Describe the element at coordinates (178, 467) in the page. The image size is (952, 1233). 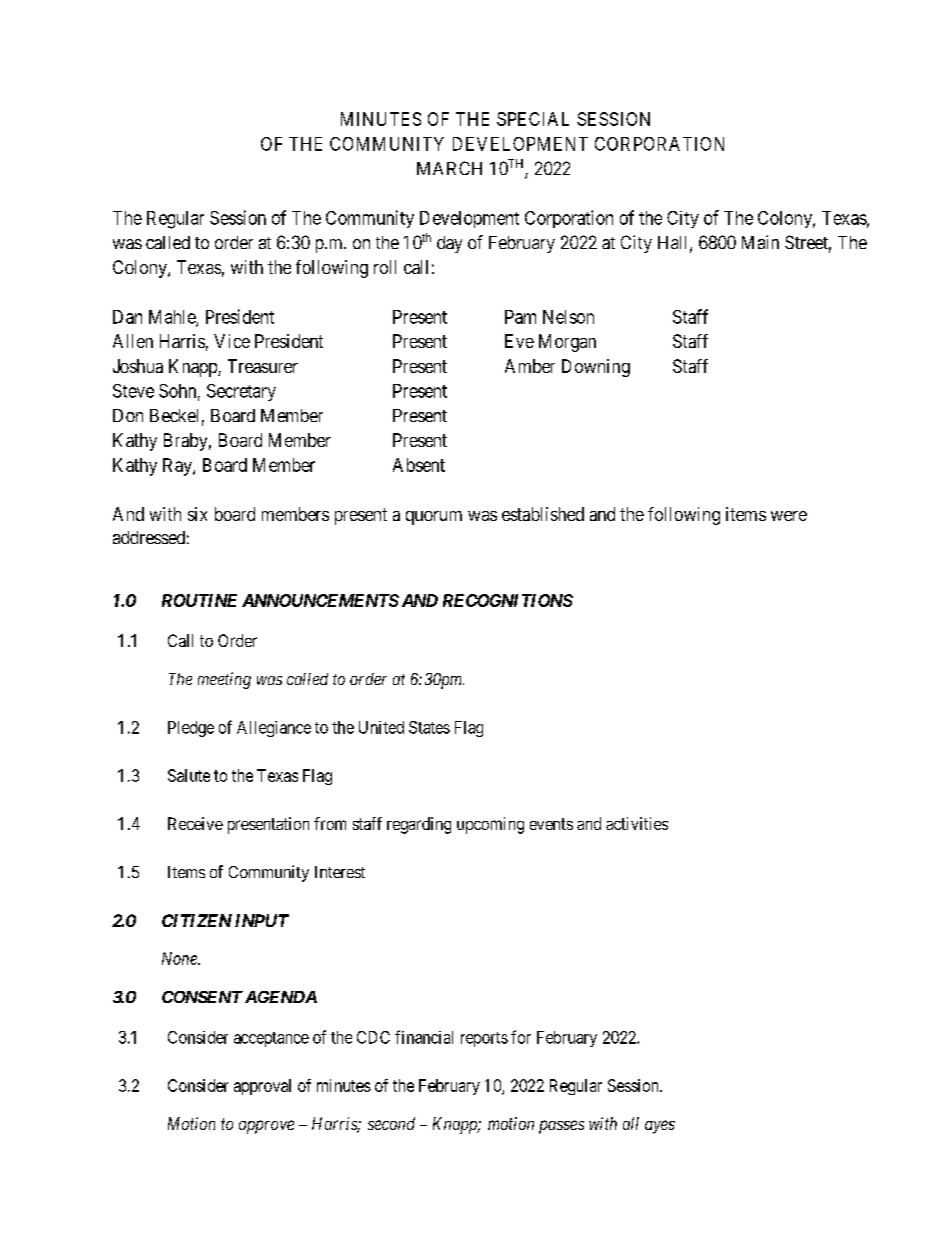
I see `Ray` at that location.
